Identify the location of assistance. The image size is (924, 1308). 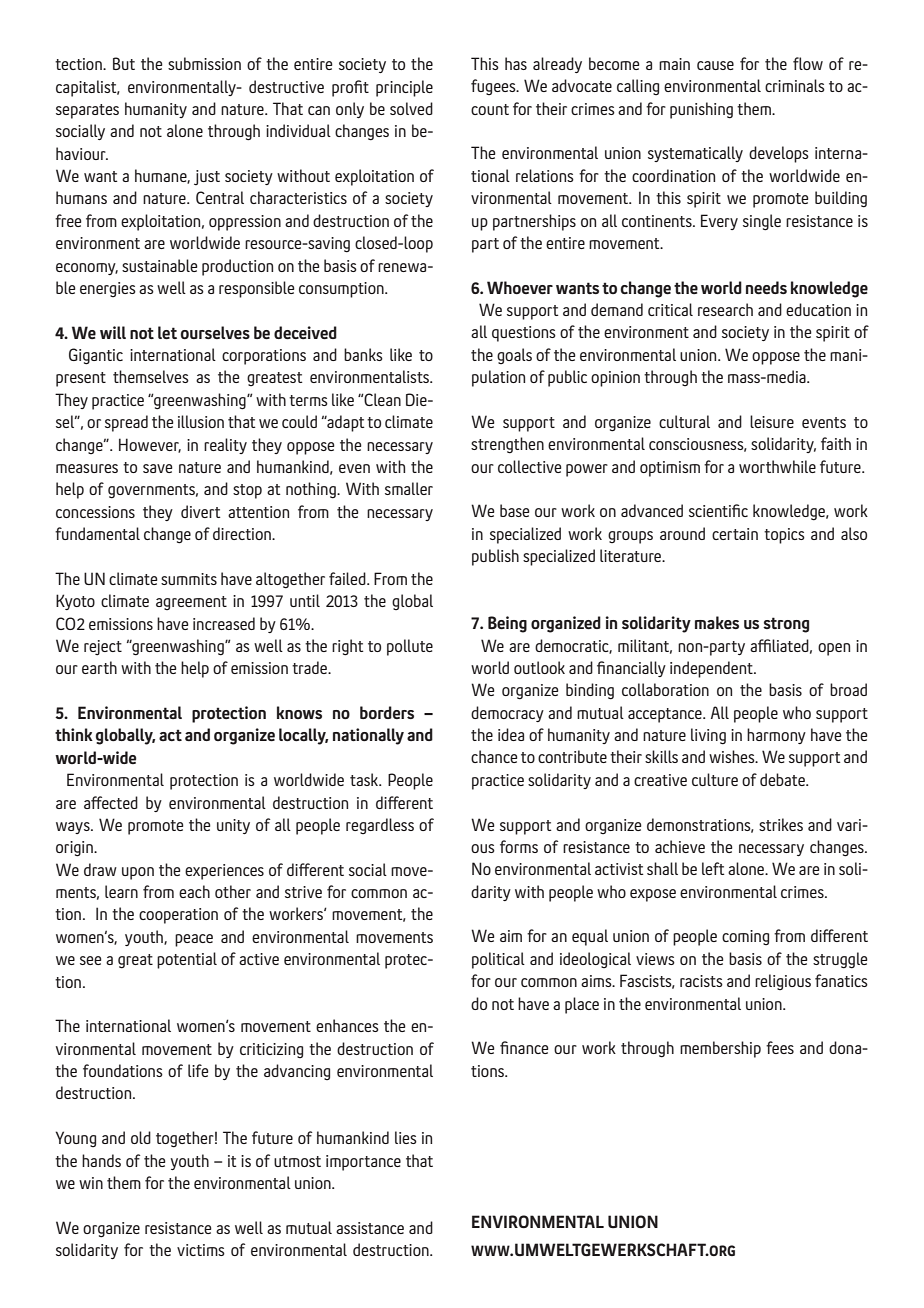
(370, 1228).
